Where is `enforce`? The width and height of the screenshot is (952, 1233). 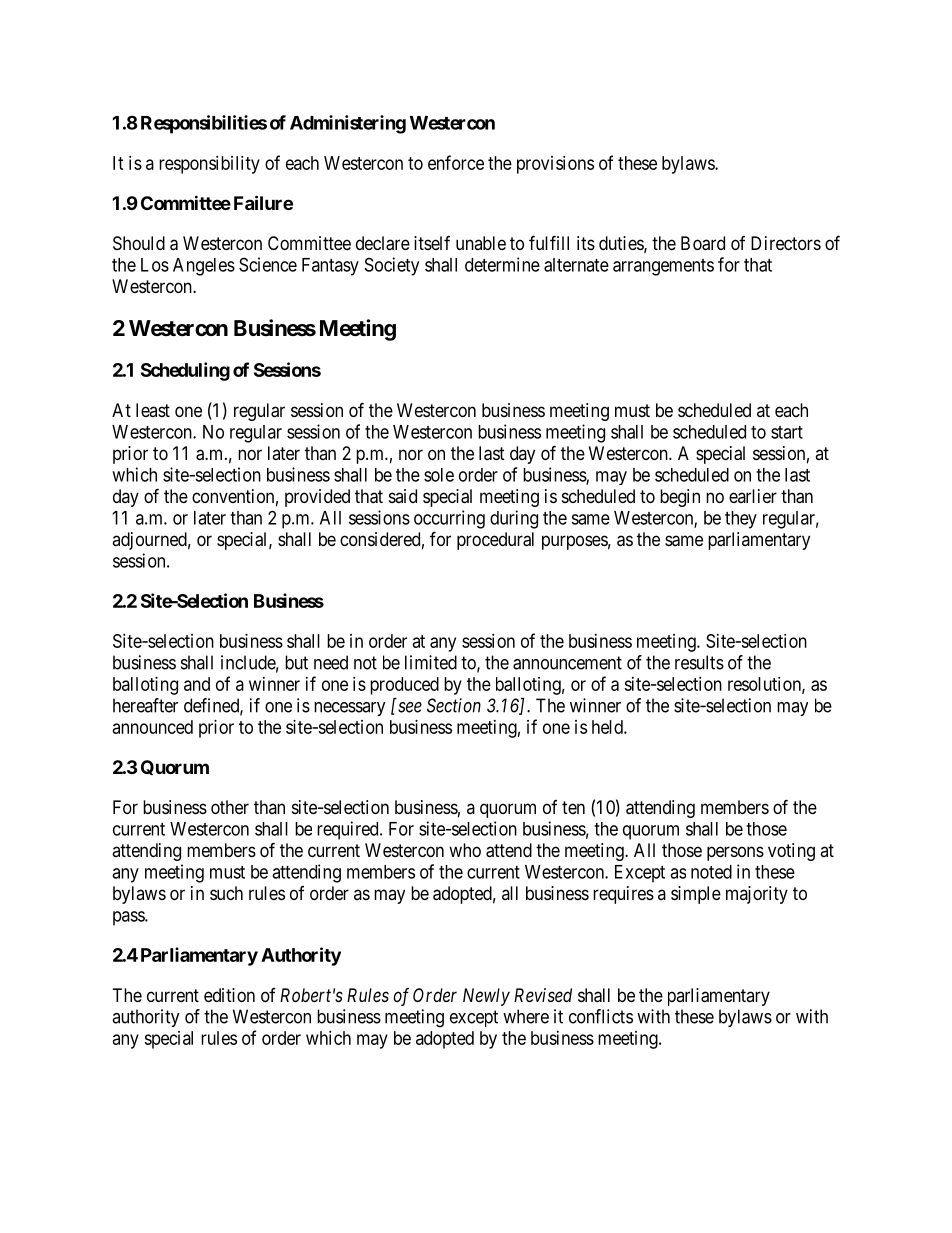
enforce is located at coordinates (456, 162).
